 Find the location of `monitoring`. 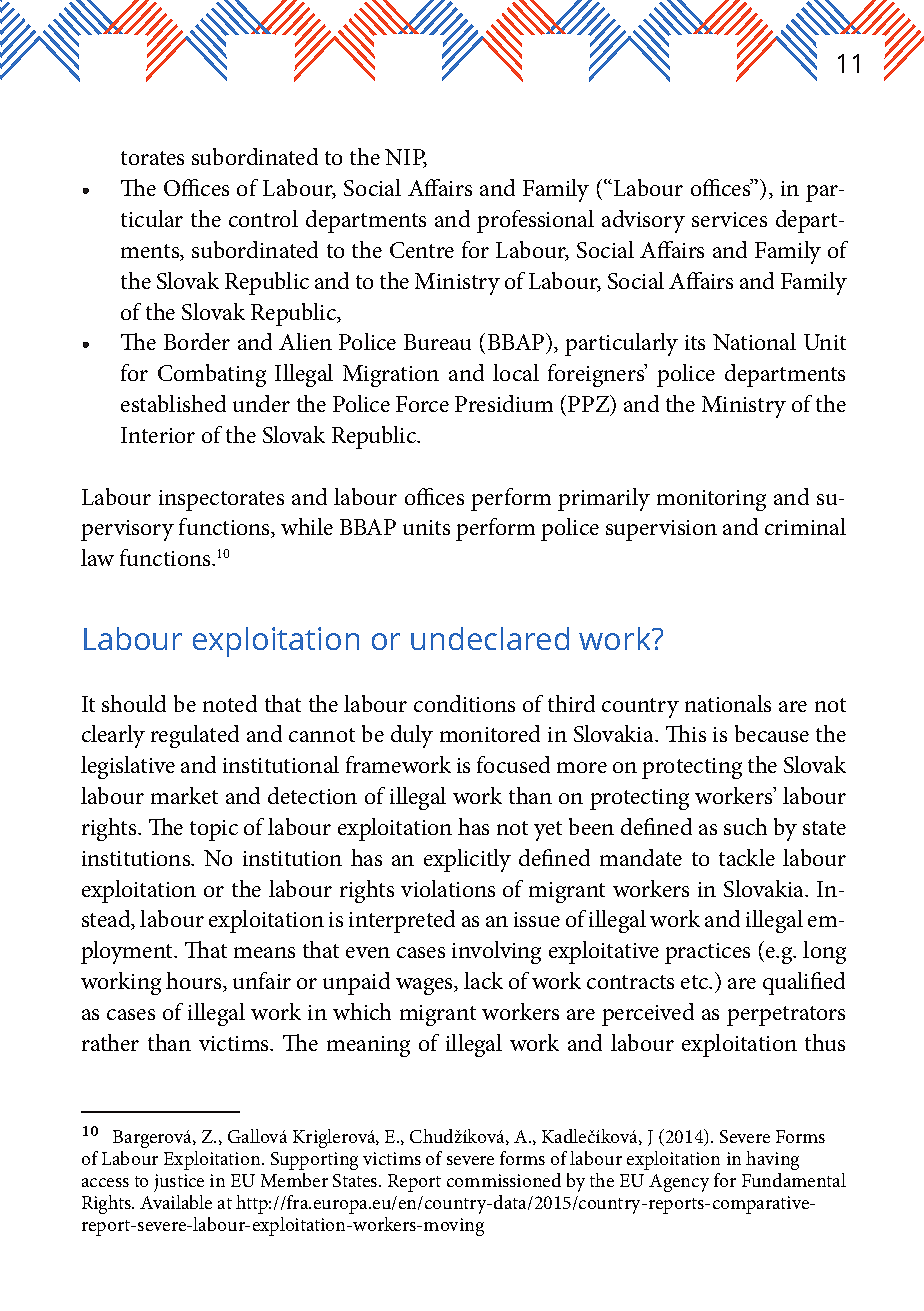

monitoring is located at coordinates (711, 500).
